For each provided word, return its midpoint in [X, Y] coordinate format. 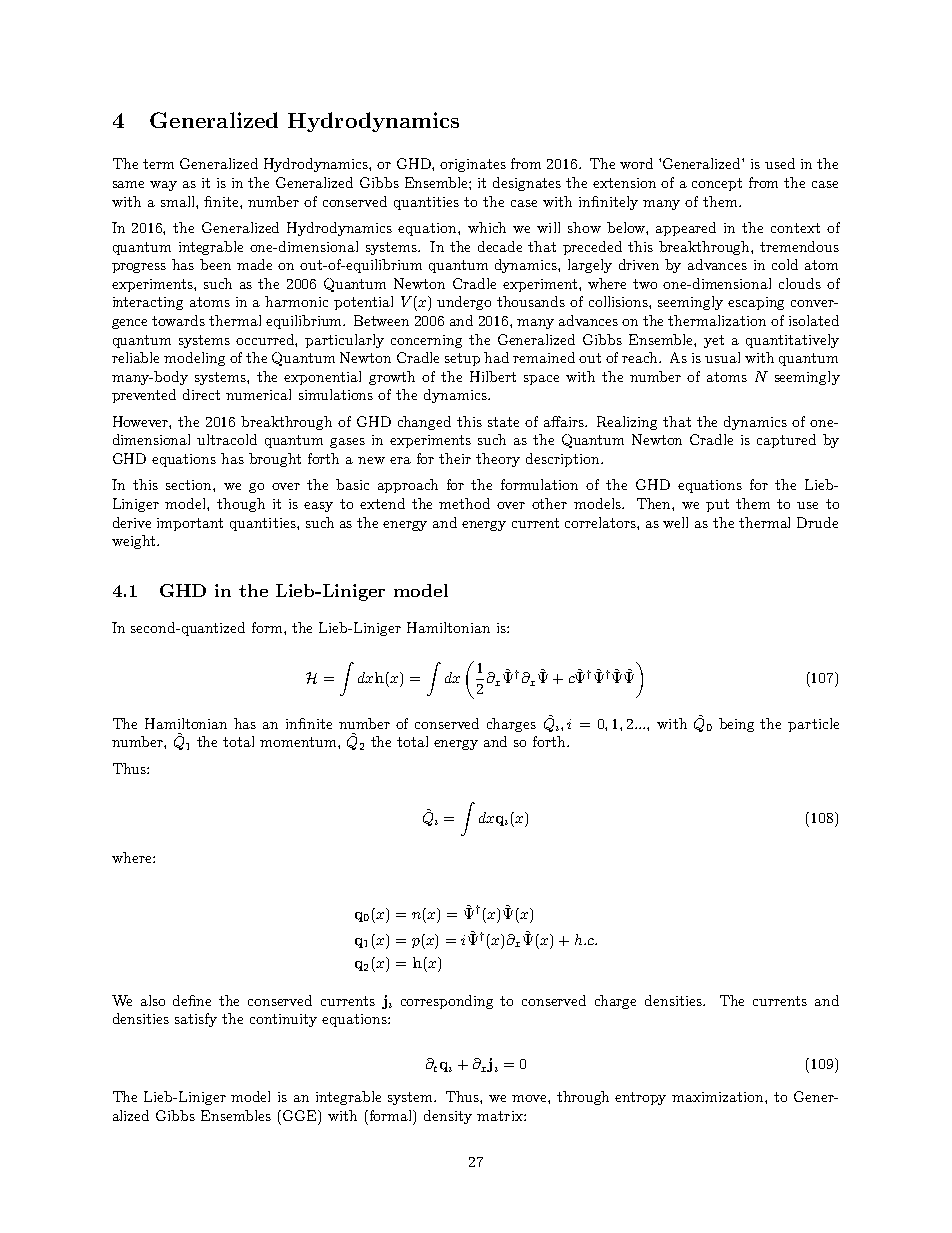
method [464, 503]
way [163, 186]
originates [473, 165]
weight [133, 542]
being [736, 725]
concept [717, 184]
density [448, 1117]
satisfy [196, 1020]
